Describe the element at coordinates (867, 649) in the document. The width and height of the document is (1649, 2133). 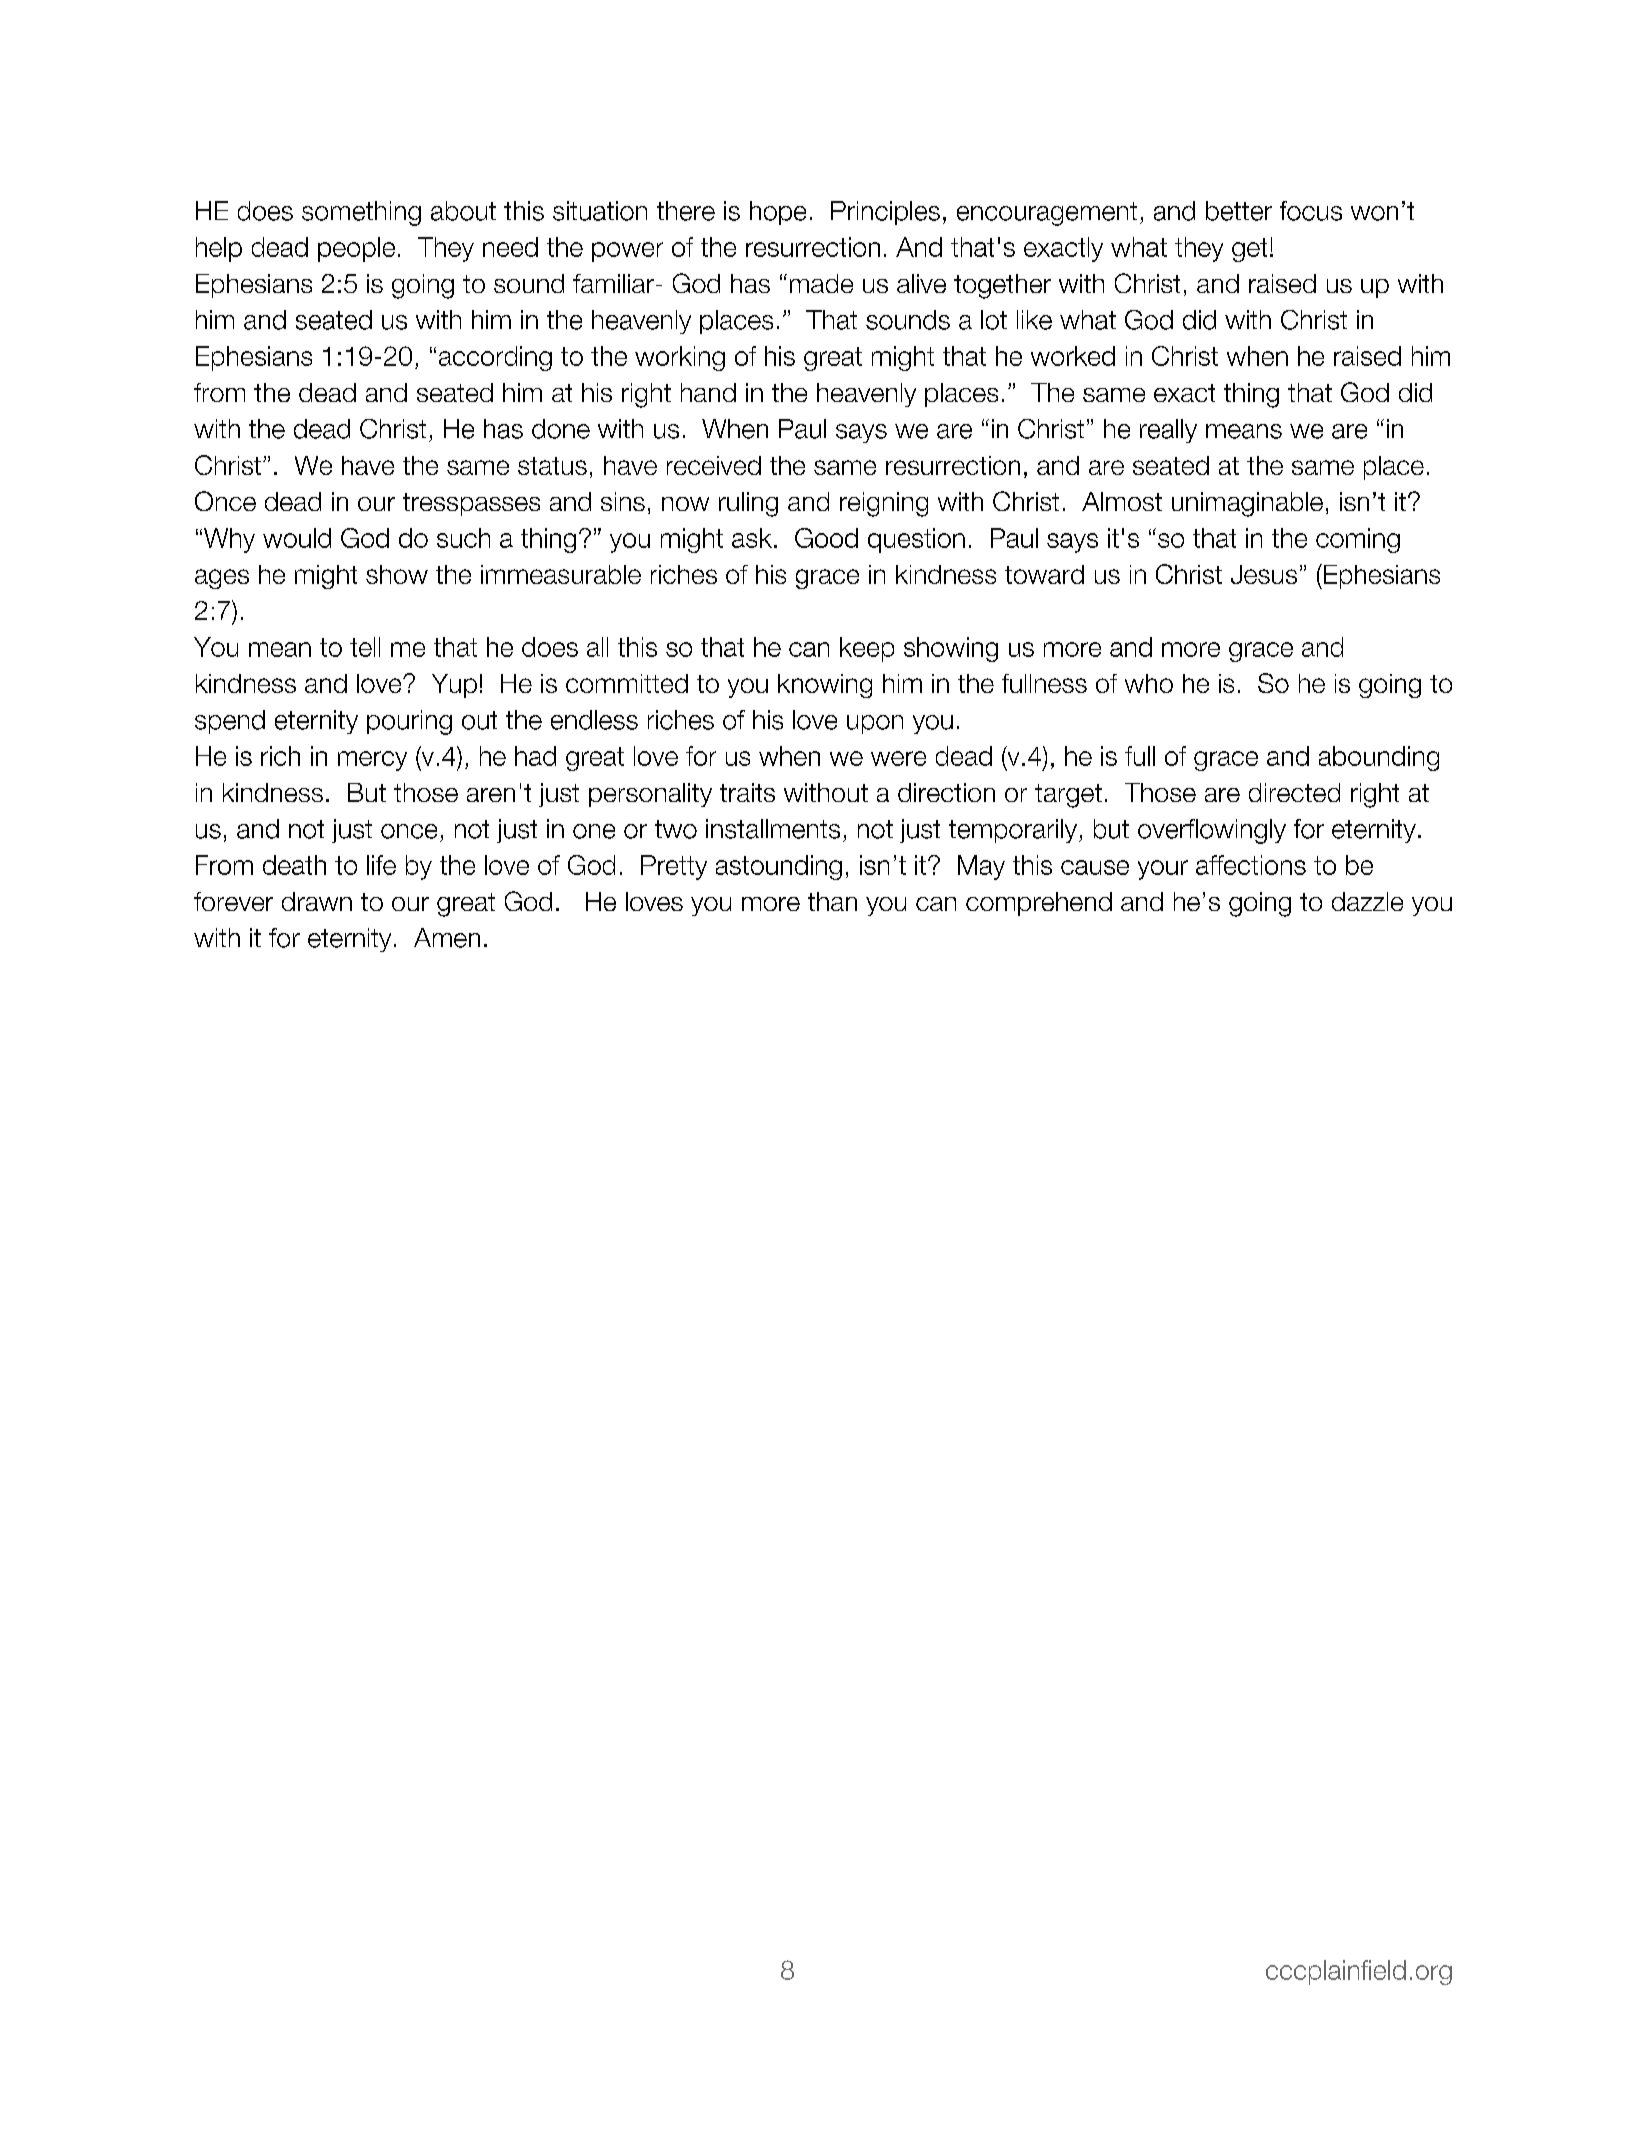
I see `keep` at that location.
